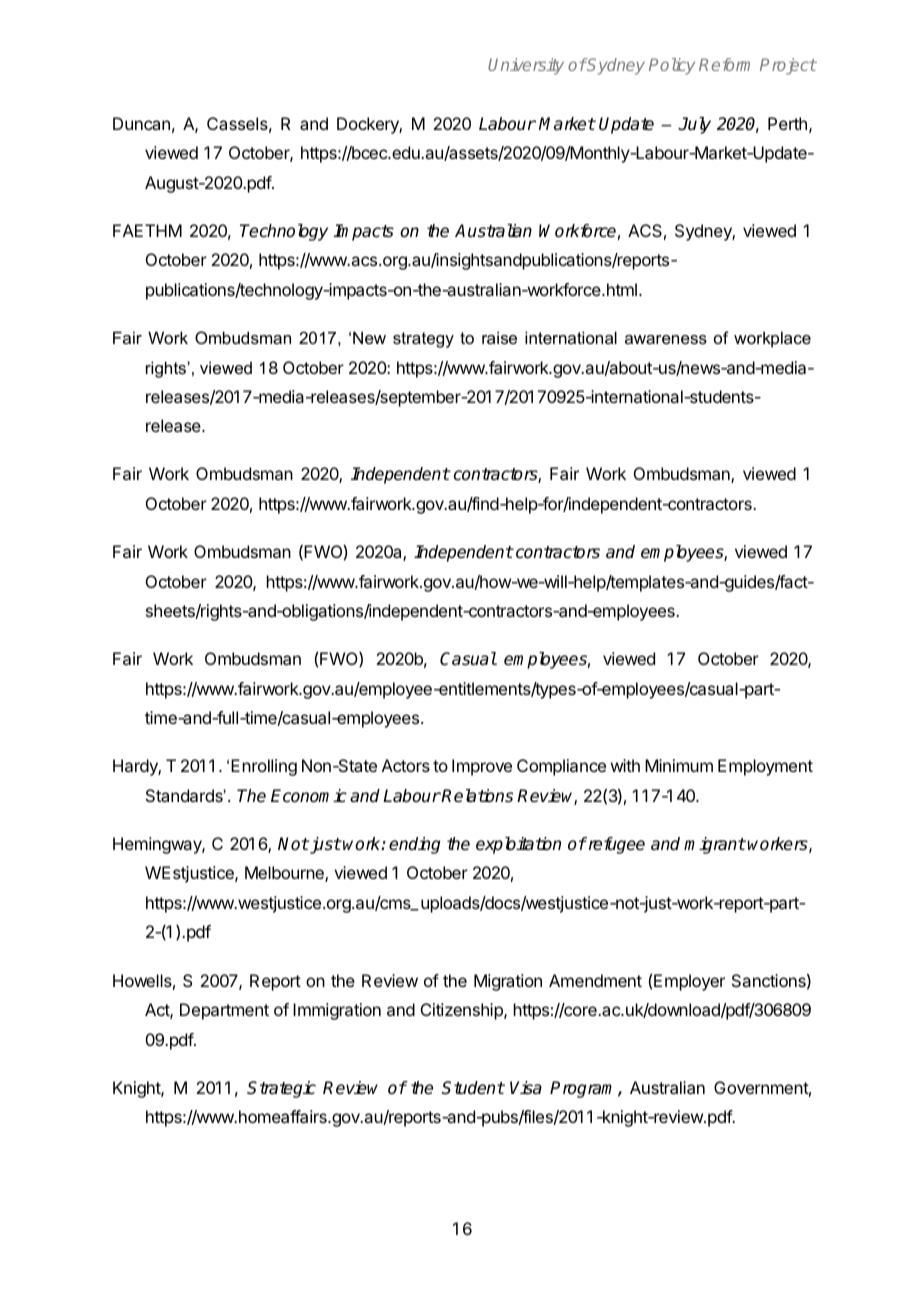 Image resolution: width=924 pixels, height=1308 pixels. What do you see at coordinates (715, 845) in the screenshot?
I see `migrant` at bounding box center [715, 845].
